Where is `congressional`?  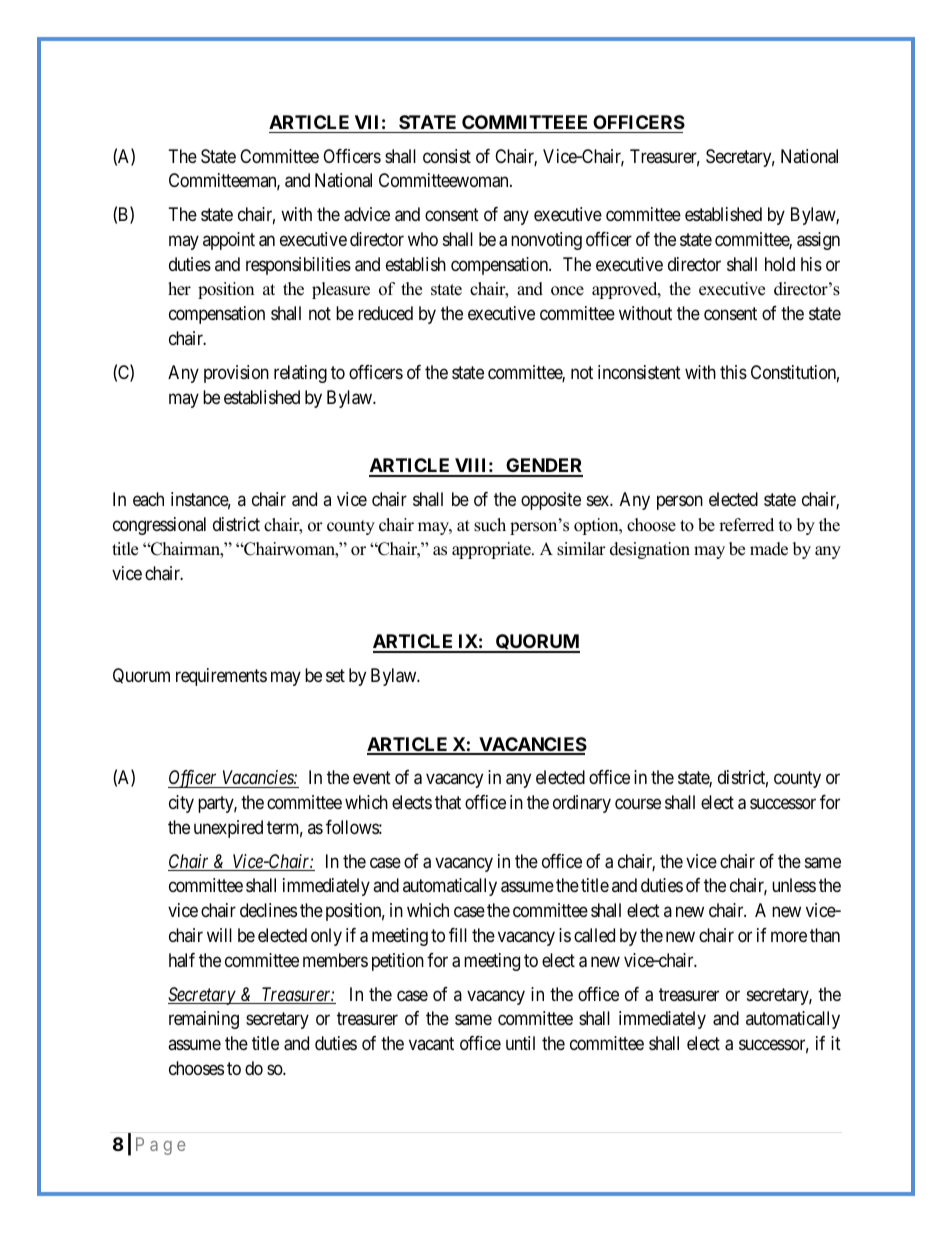
congressional is located at coordinates (159, 526).
